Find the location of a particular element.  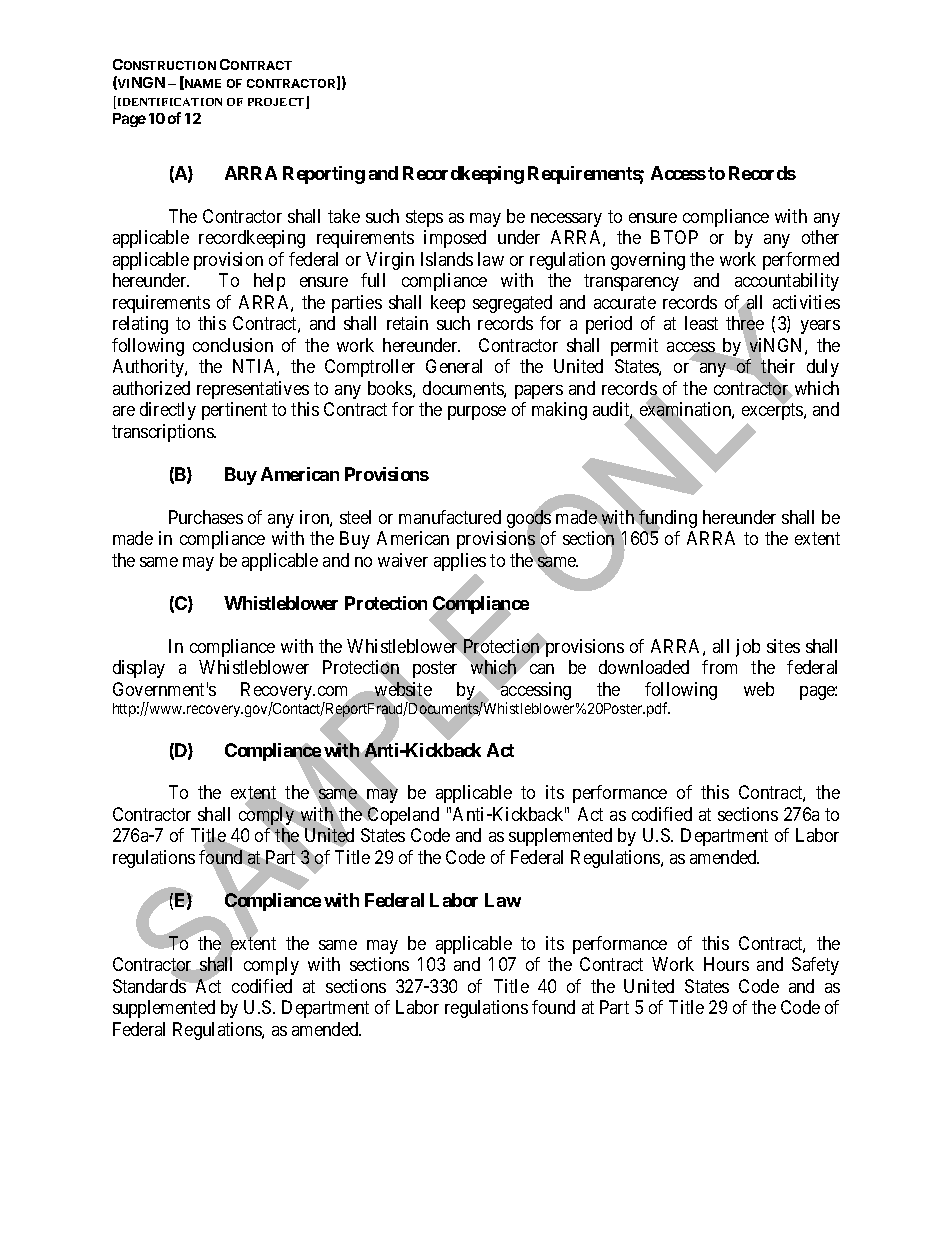

other is located at coordinates (820, 237).
